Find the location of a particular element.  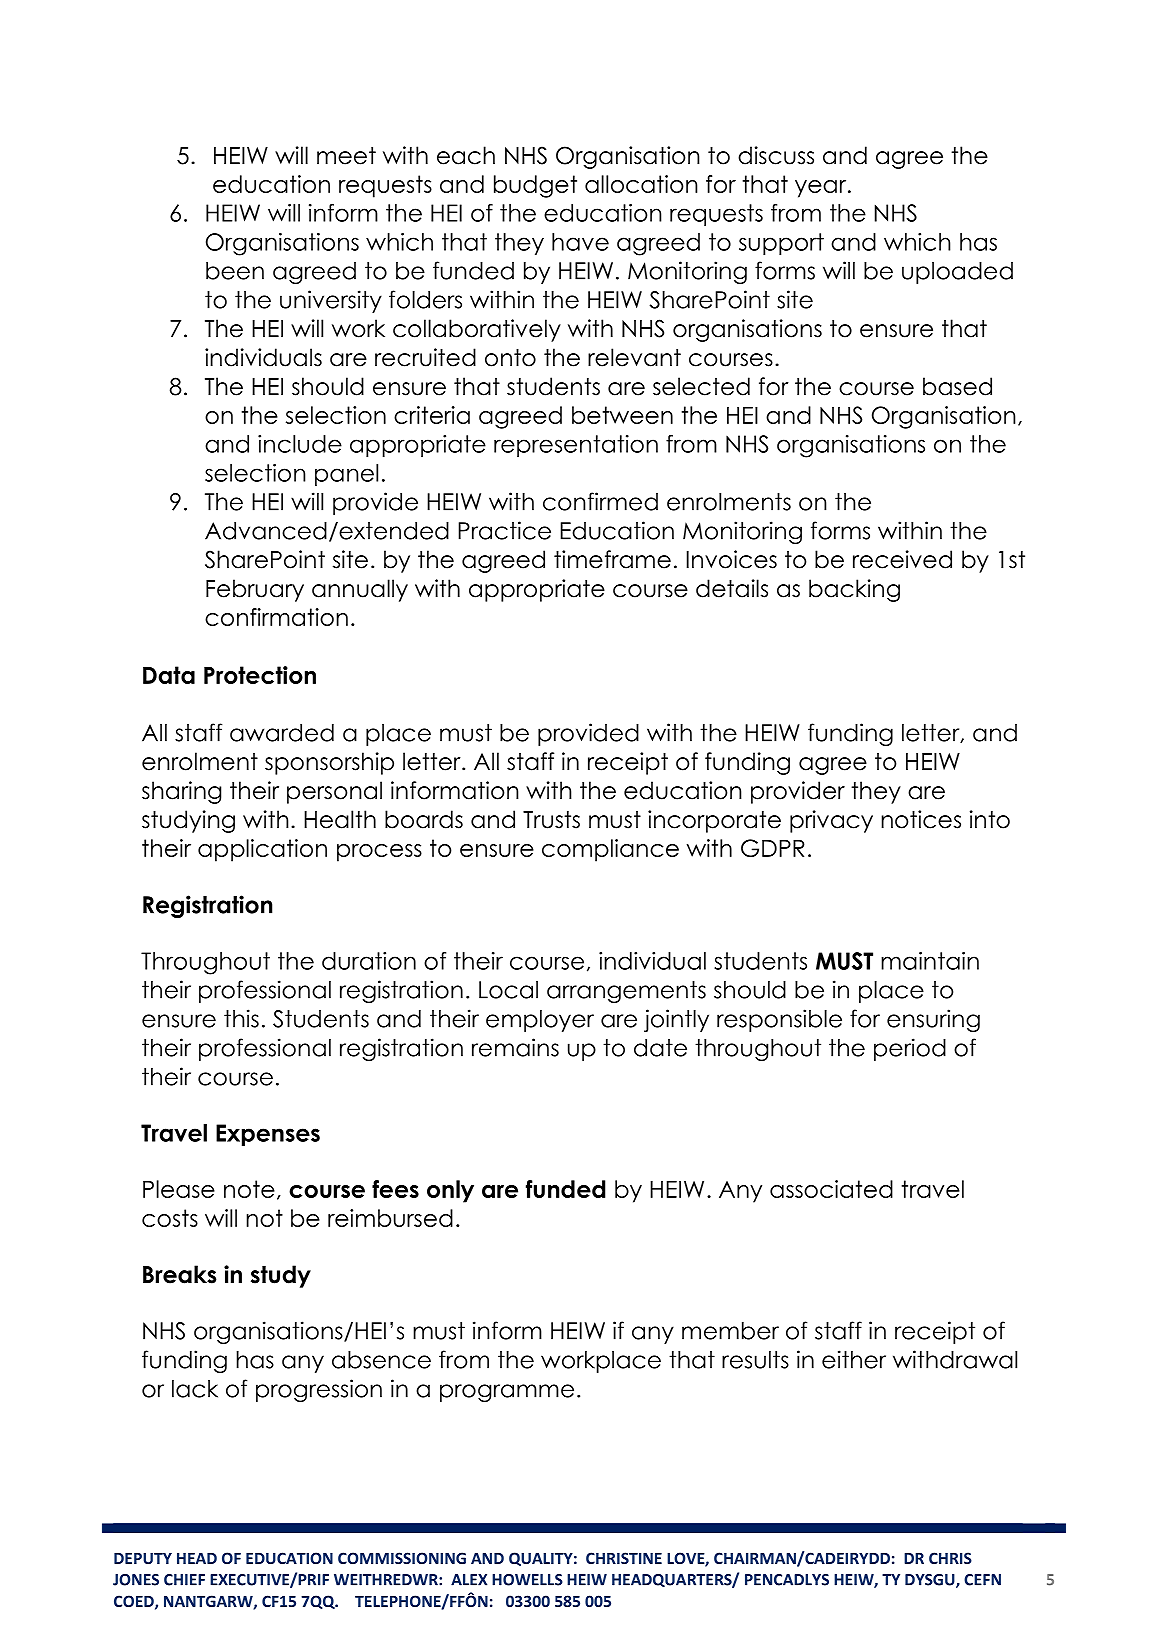

note is located at coordinates (249, 1189).
